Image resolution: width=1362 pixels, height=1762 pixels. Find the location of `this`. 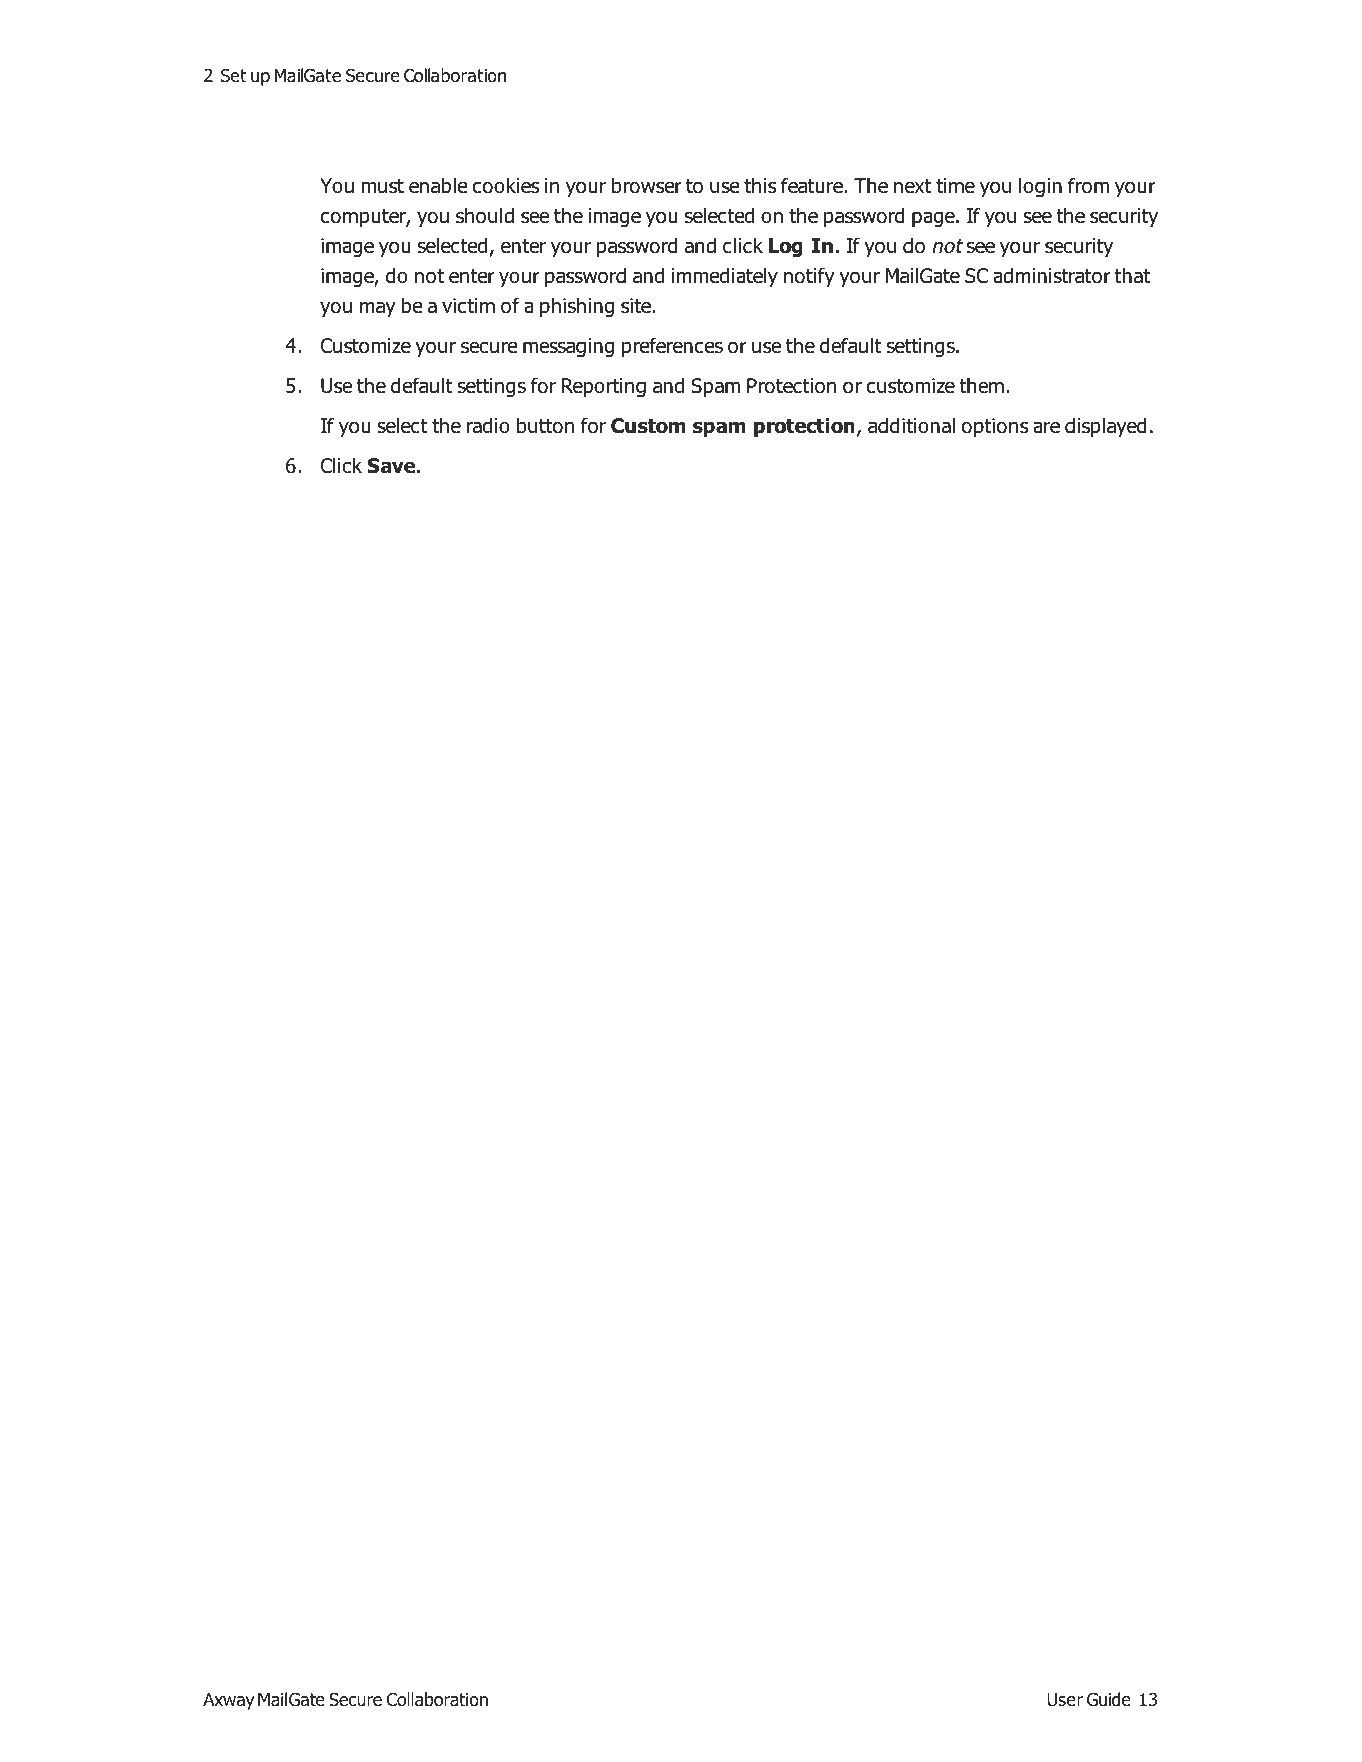

this is located at coordinates (760, 185).
